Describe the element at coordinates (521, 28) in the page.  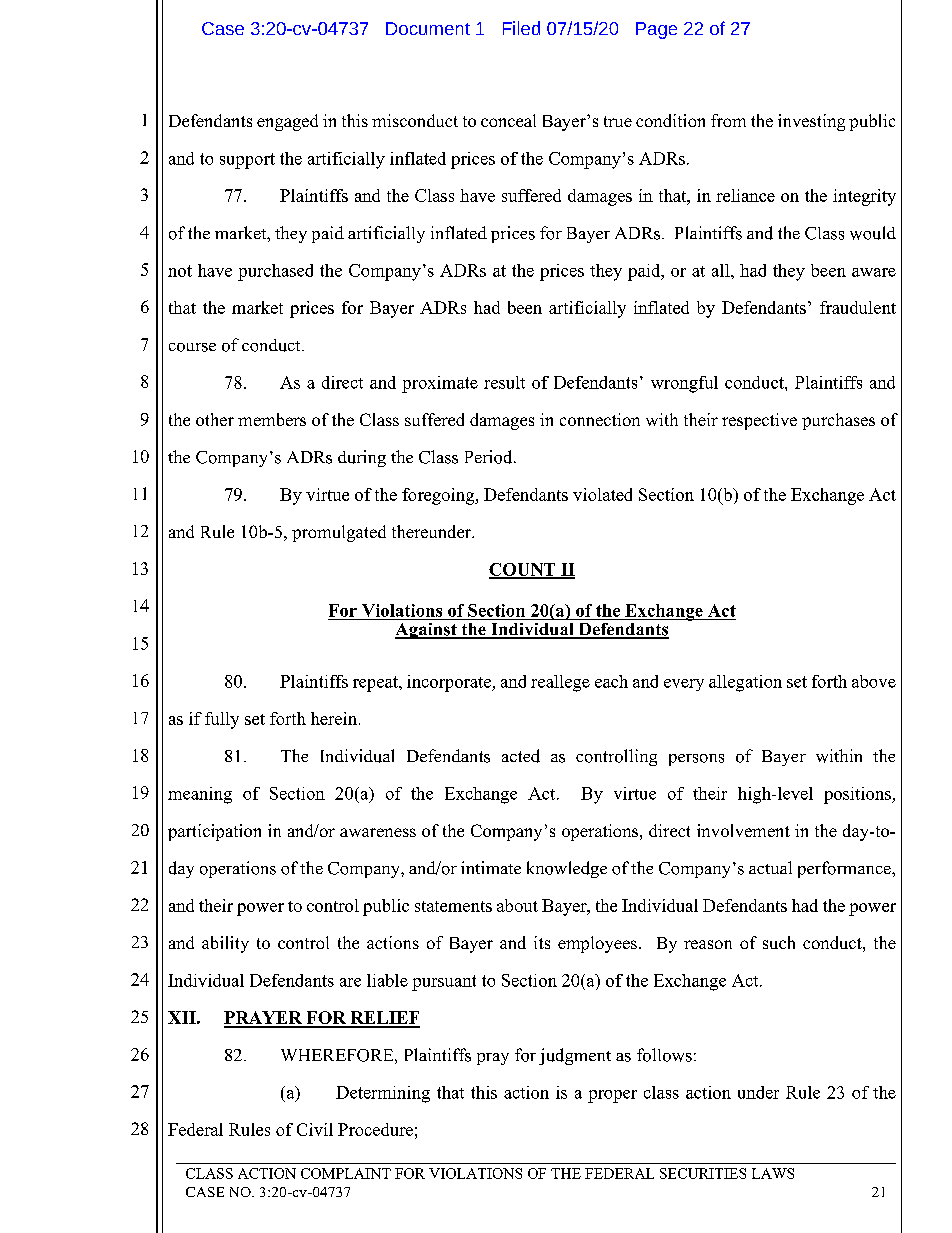
I see `Filed` at that location.
